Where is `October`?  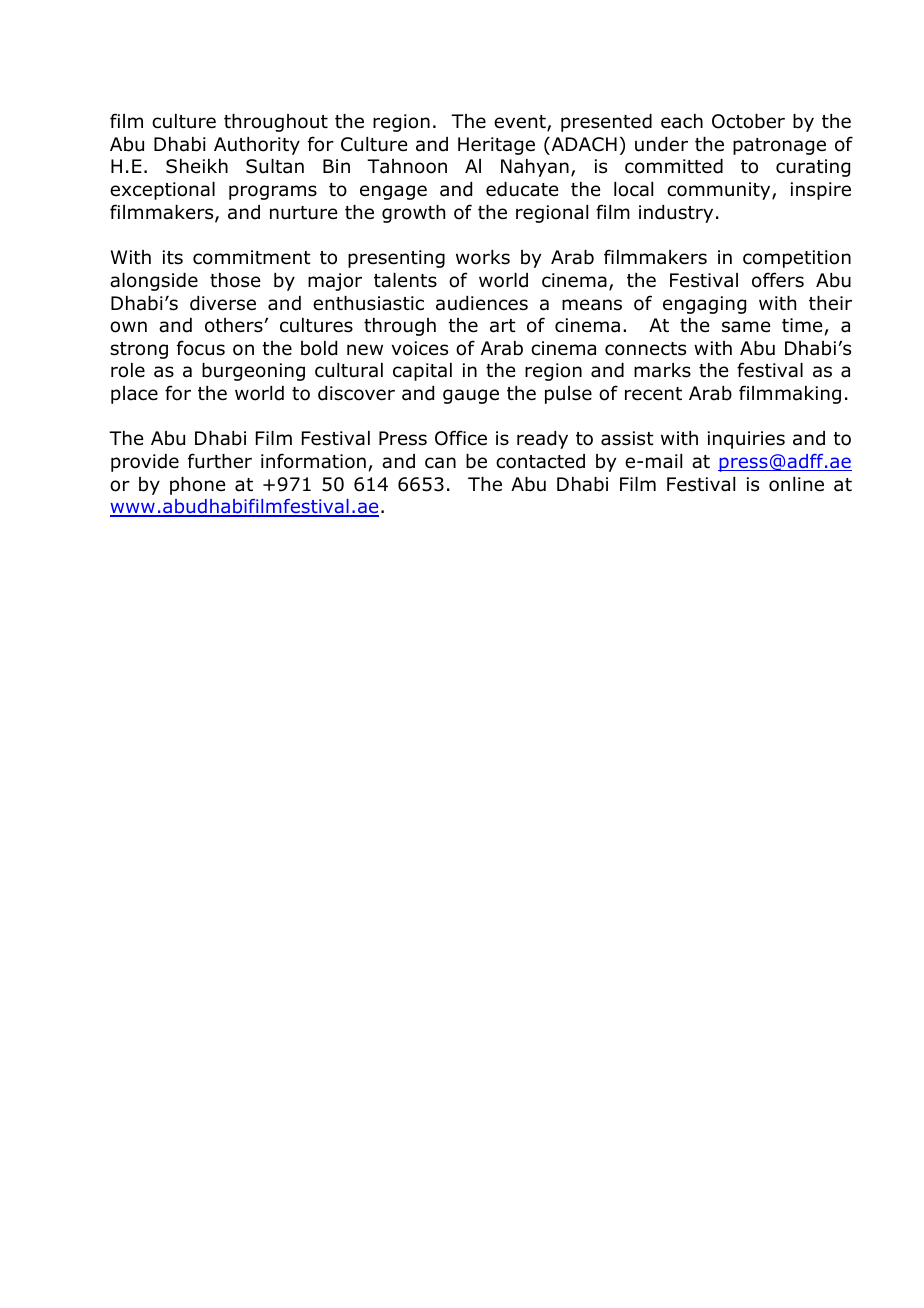 October is located at coordinates (748, 121).
